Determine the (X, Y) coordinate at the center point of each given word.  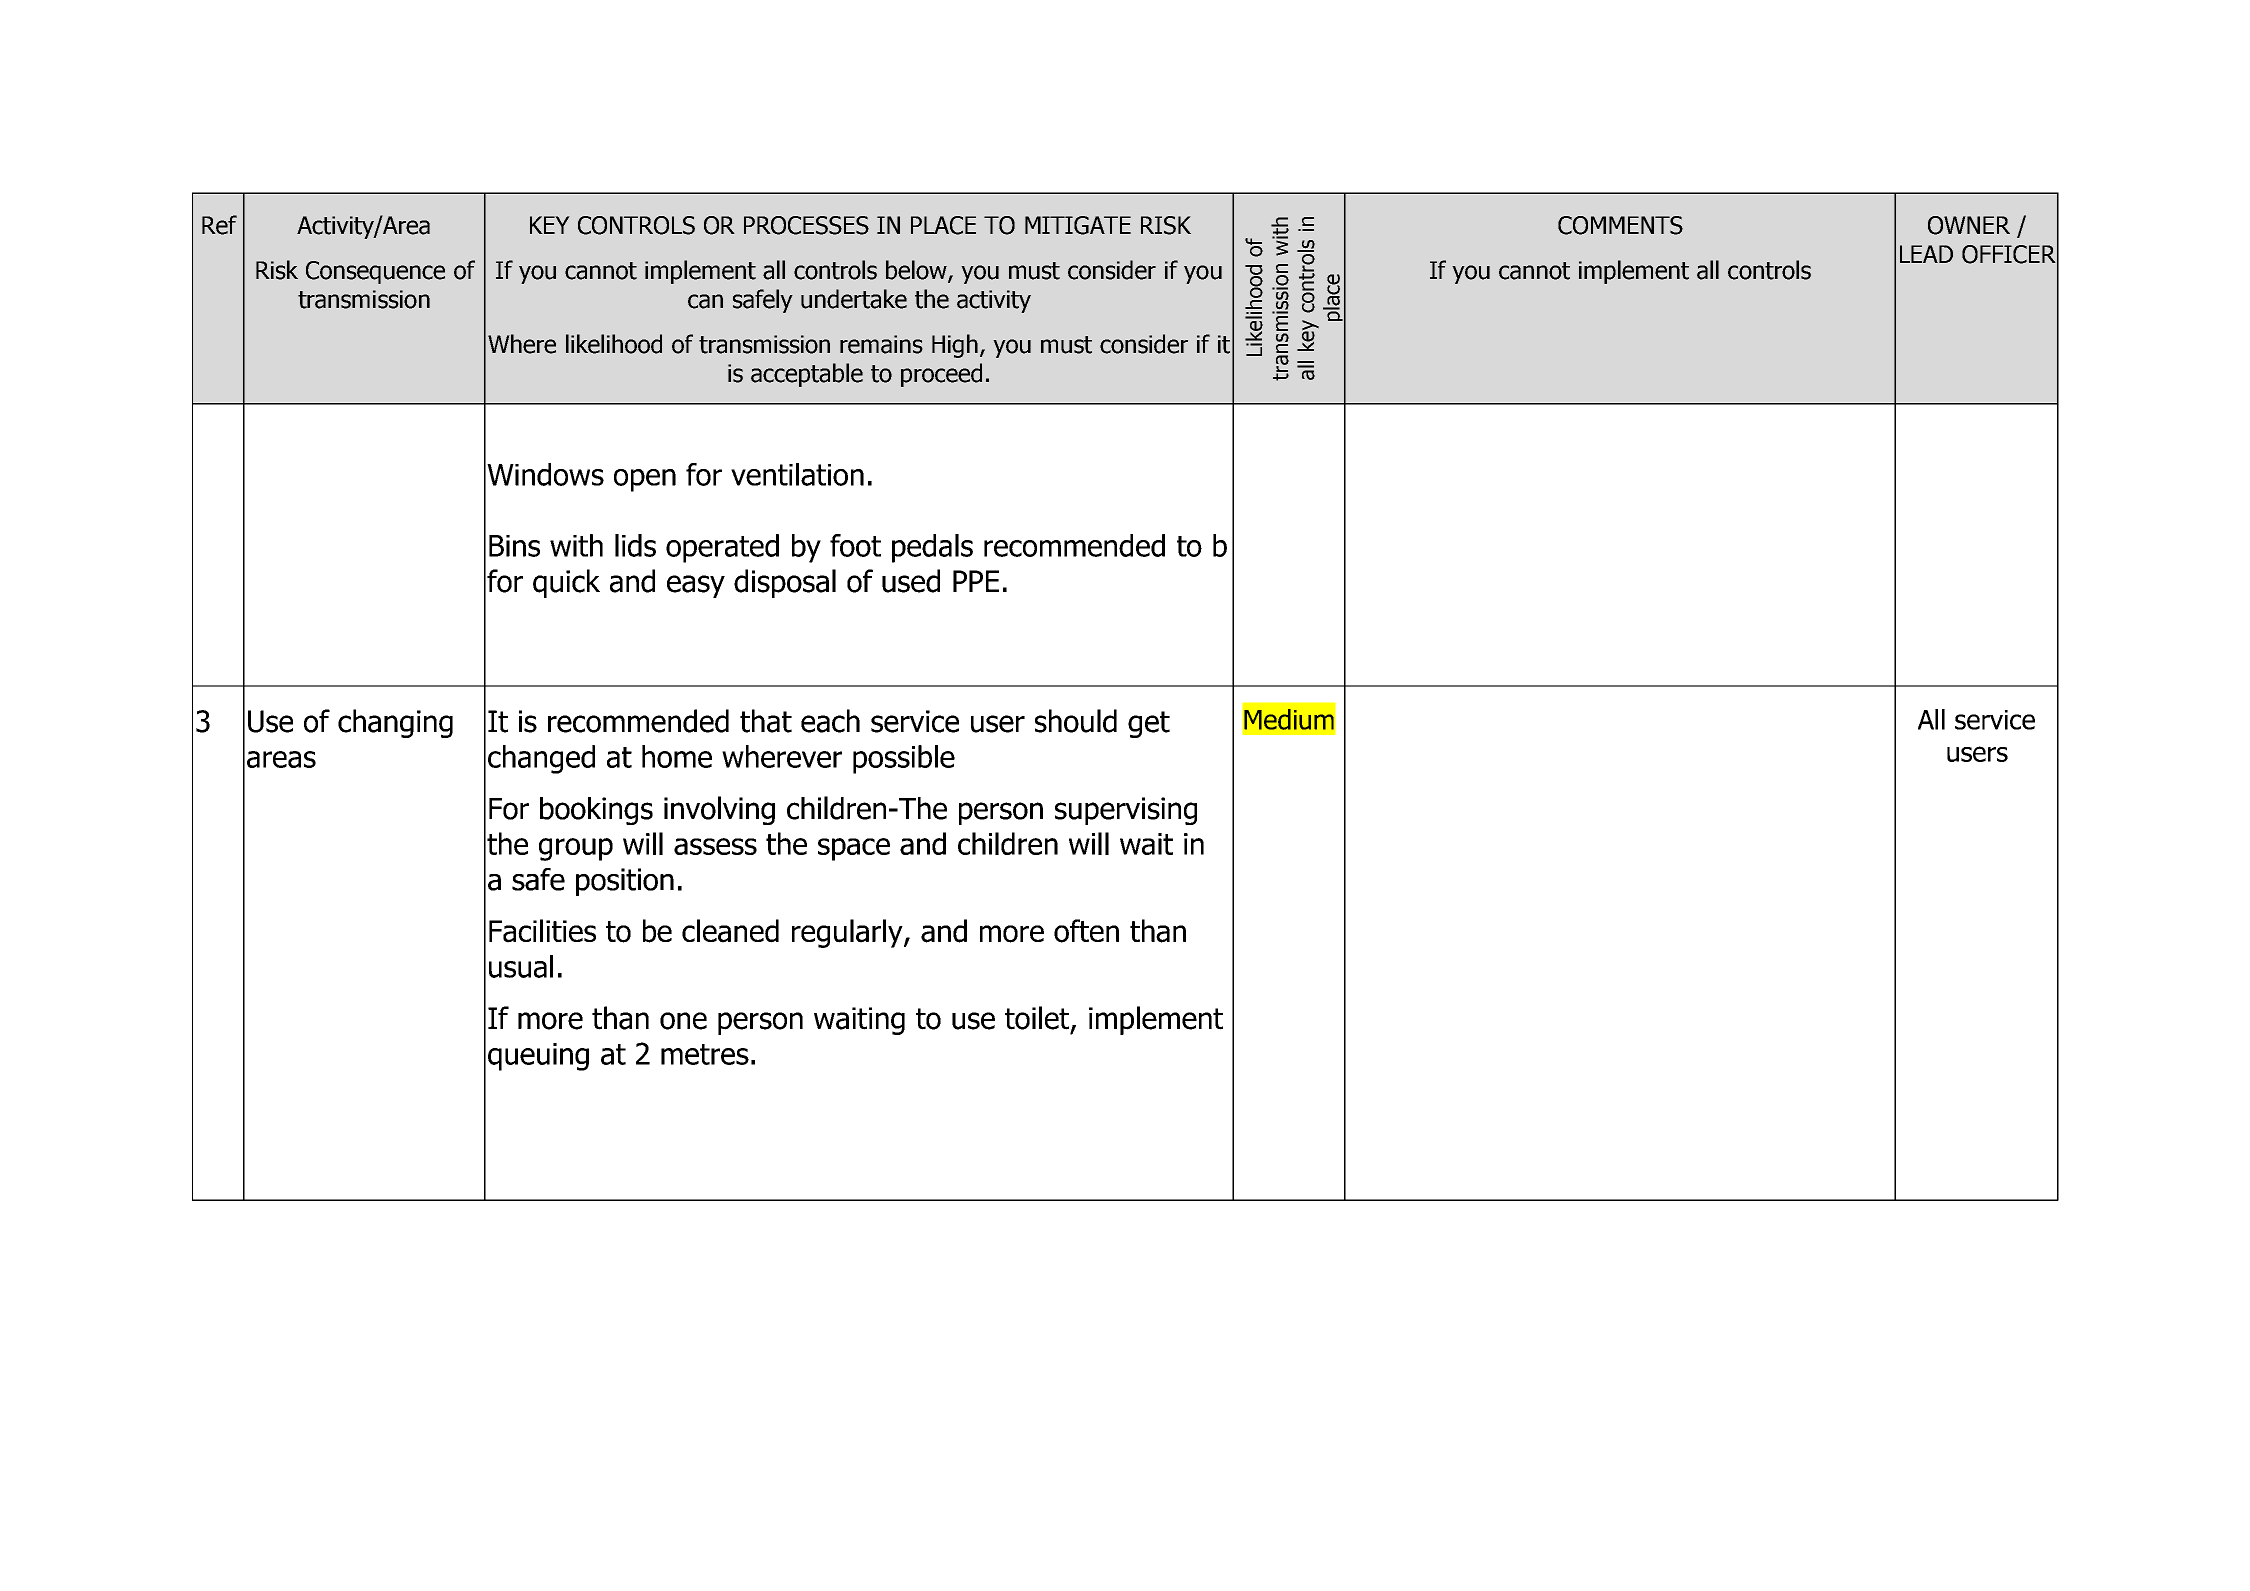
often (1086, 931)
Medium (1289, 719)
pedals (932, 548)
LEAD (1926, 254)
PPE (976, 581)
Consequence (375, 272)
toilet (1038, 1019)
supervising (1126, 811)
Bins (514, 546)
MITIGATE (1078, 225)
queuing (538, 1057)
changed (541, 759)
